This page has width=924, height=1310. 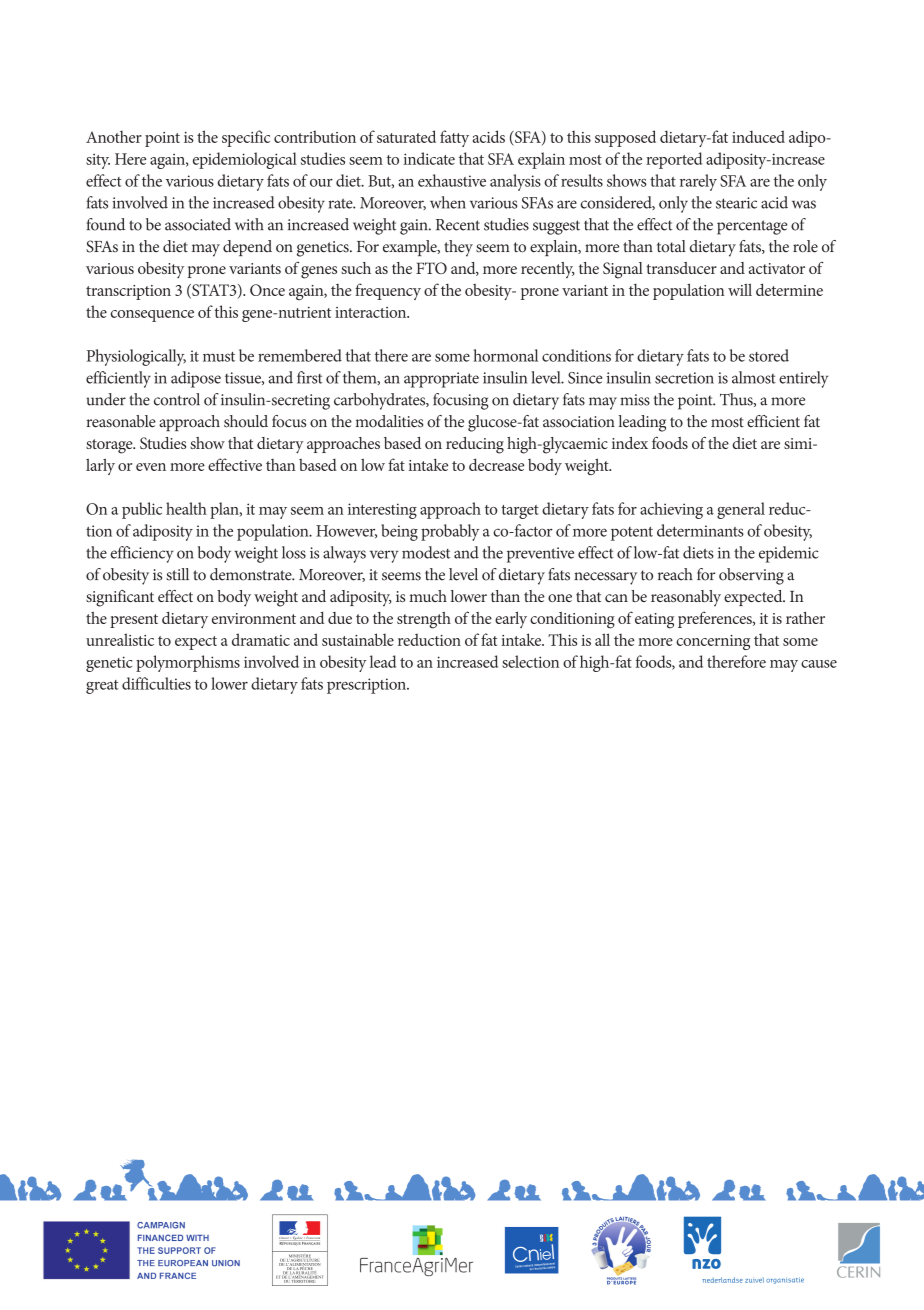 What do you see at coordinates (520, 512) in the page?
I see `target` at bounding box center [520, 512].
